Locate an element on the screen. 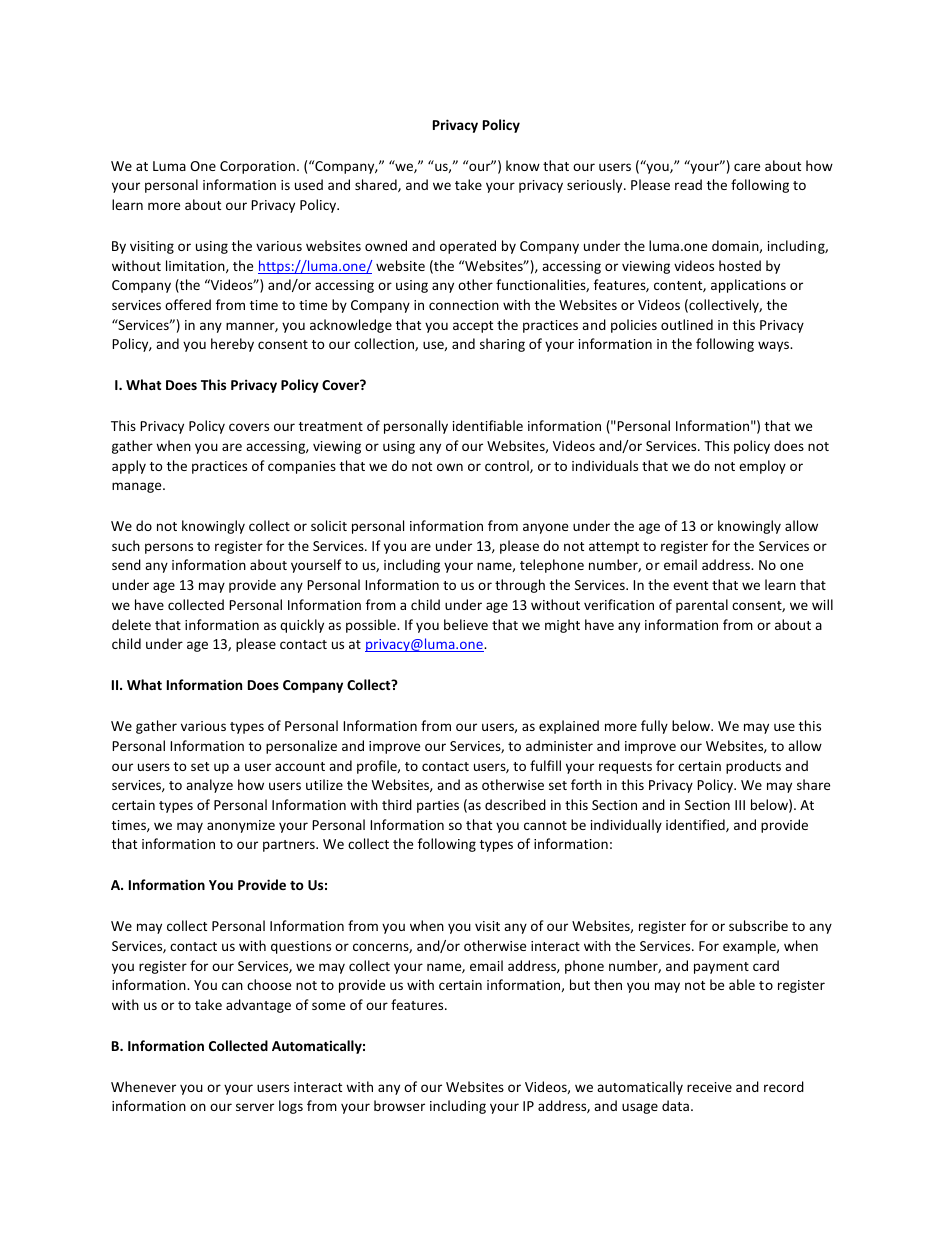  browser is located at coordinates (399, 1105).
